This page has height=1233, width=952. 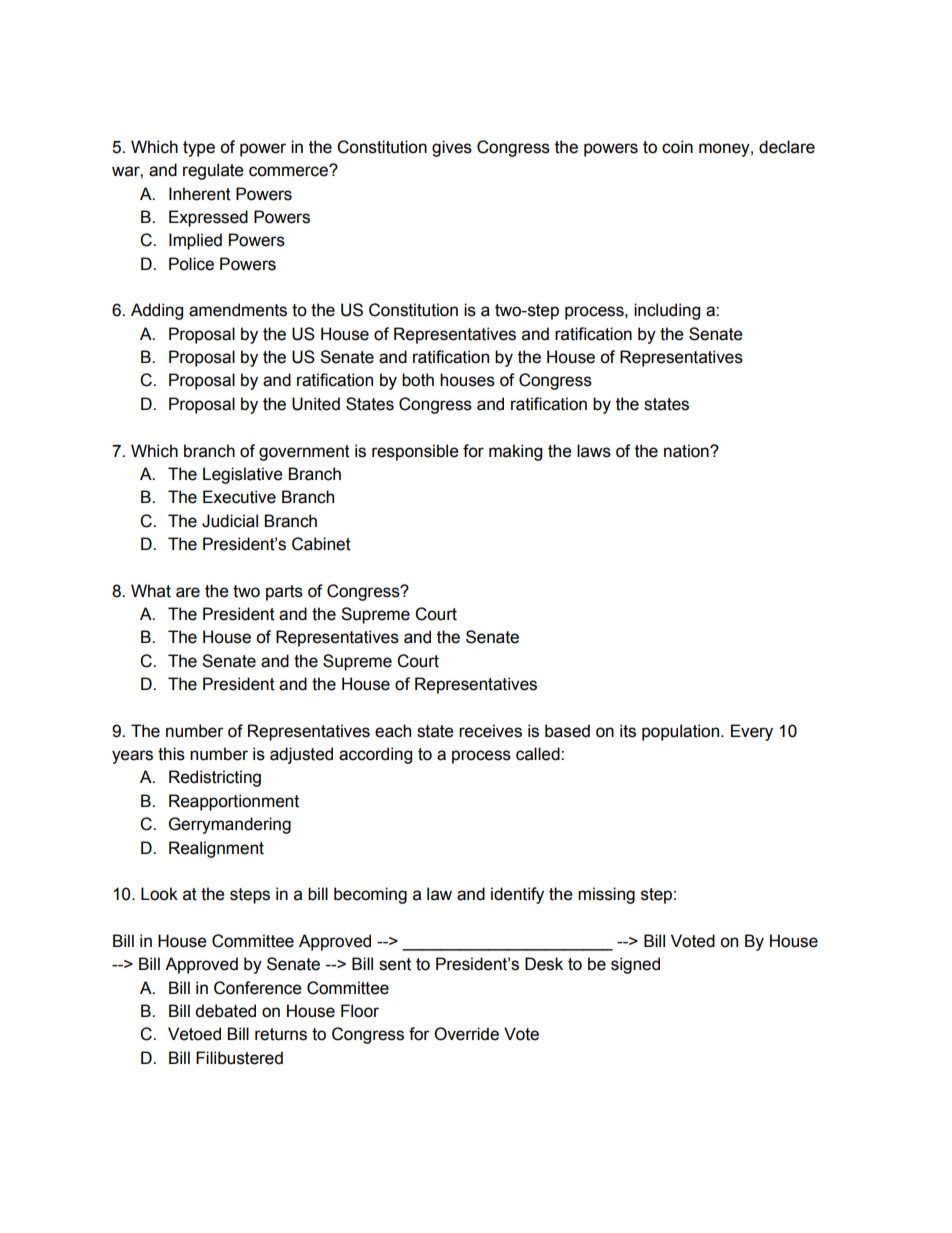 I want to click on Override, so click(x=466, y=1034).
